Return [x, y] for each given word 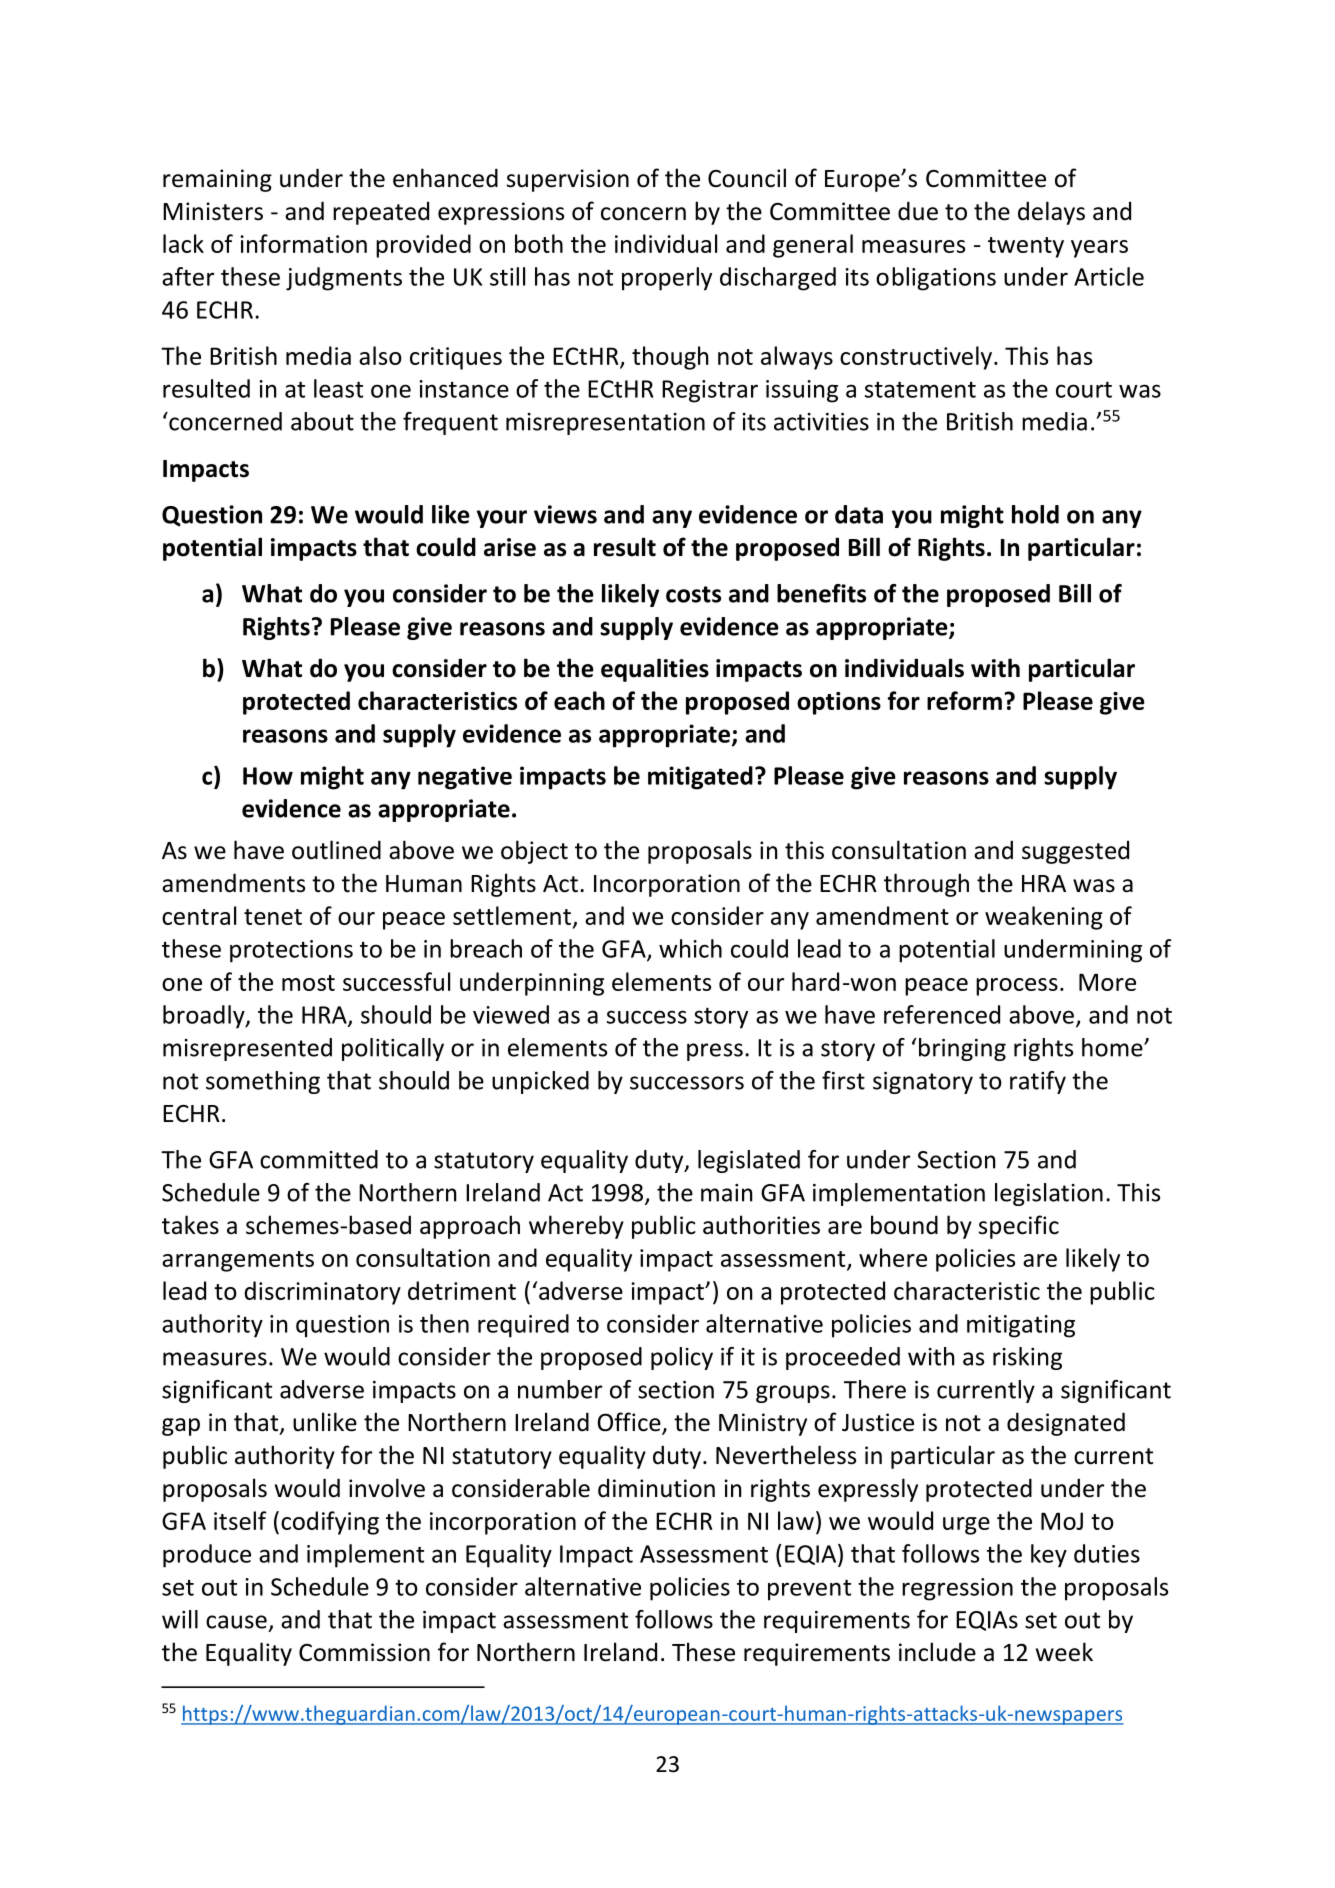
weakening [1044, 918]
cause [236, 1622]
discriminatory [322, 1293]
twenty [1026, 247]
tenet [273, 917]
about [322, 421]
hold [1035, 514]
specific [1019, 1227]
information [303, 243]
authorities [761, 1225]
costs [693, 594]
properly [667, 279]
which [690, 948]
